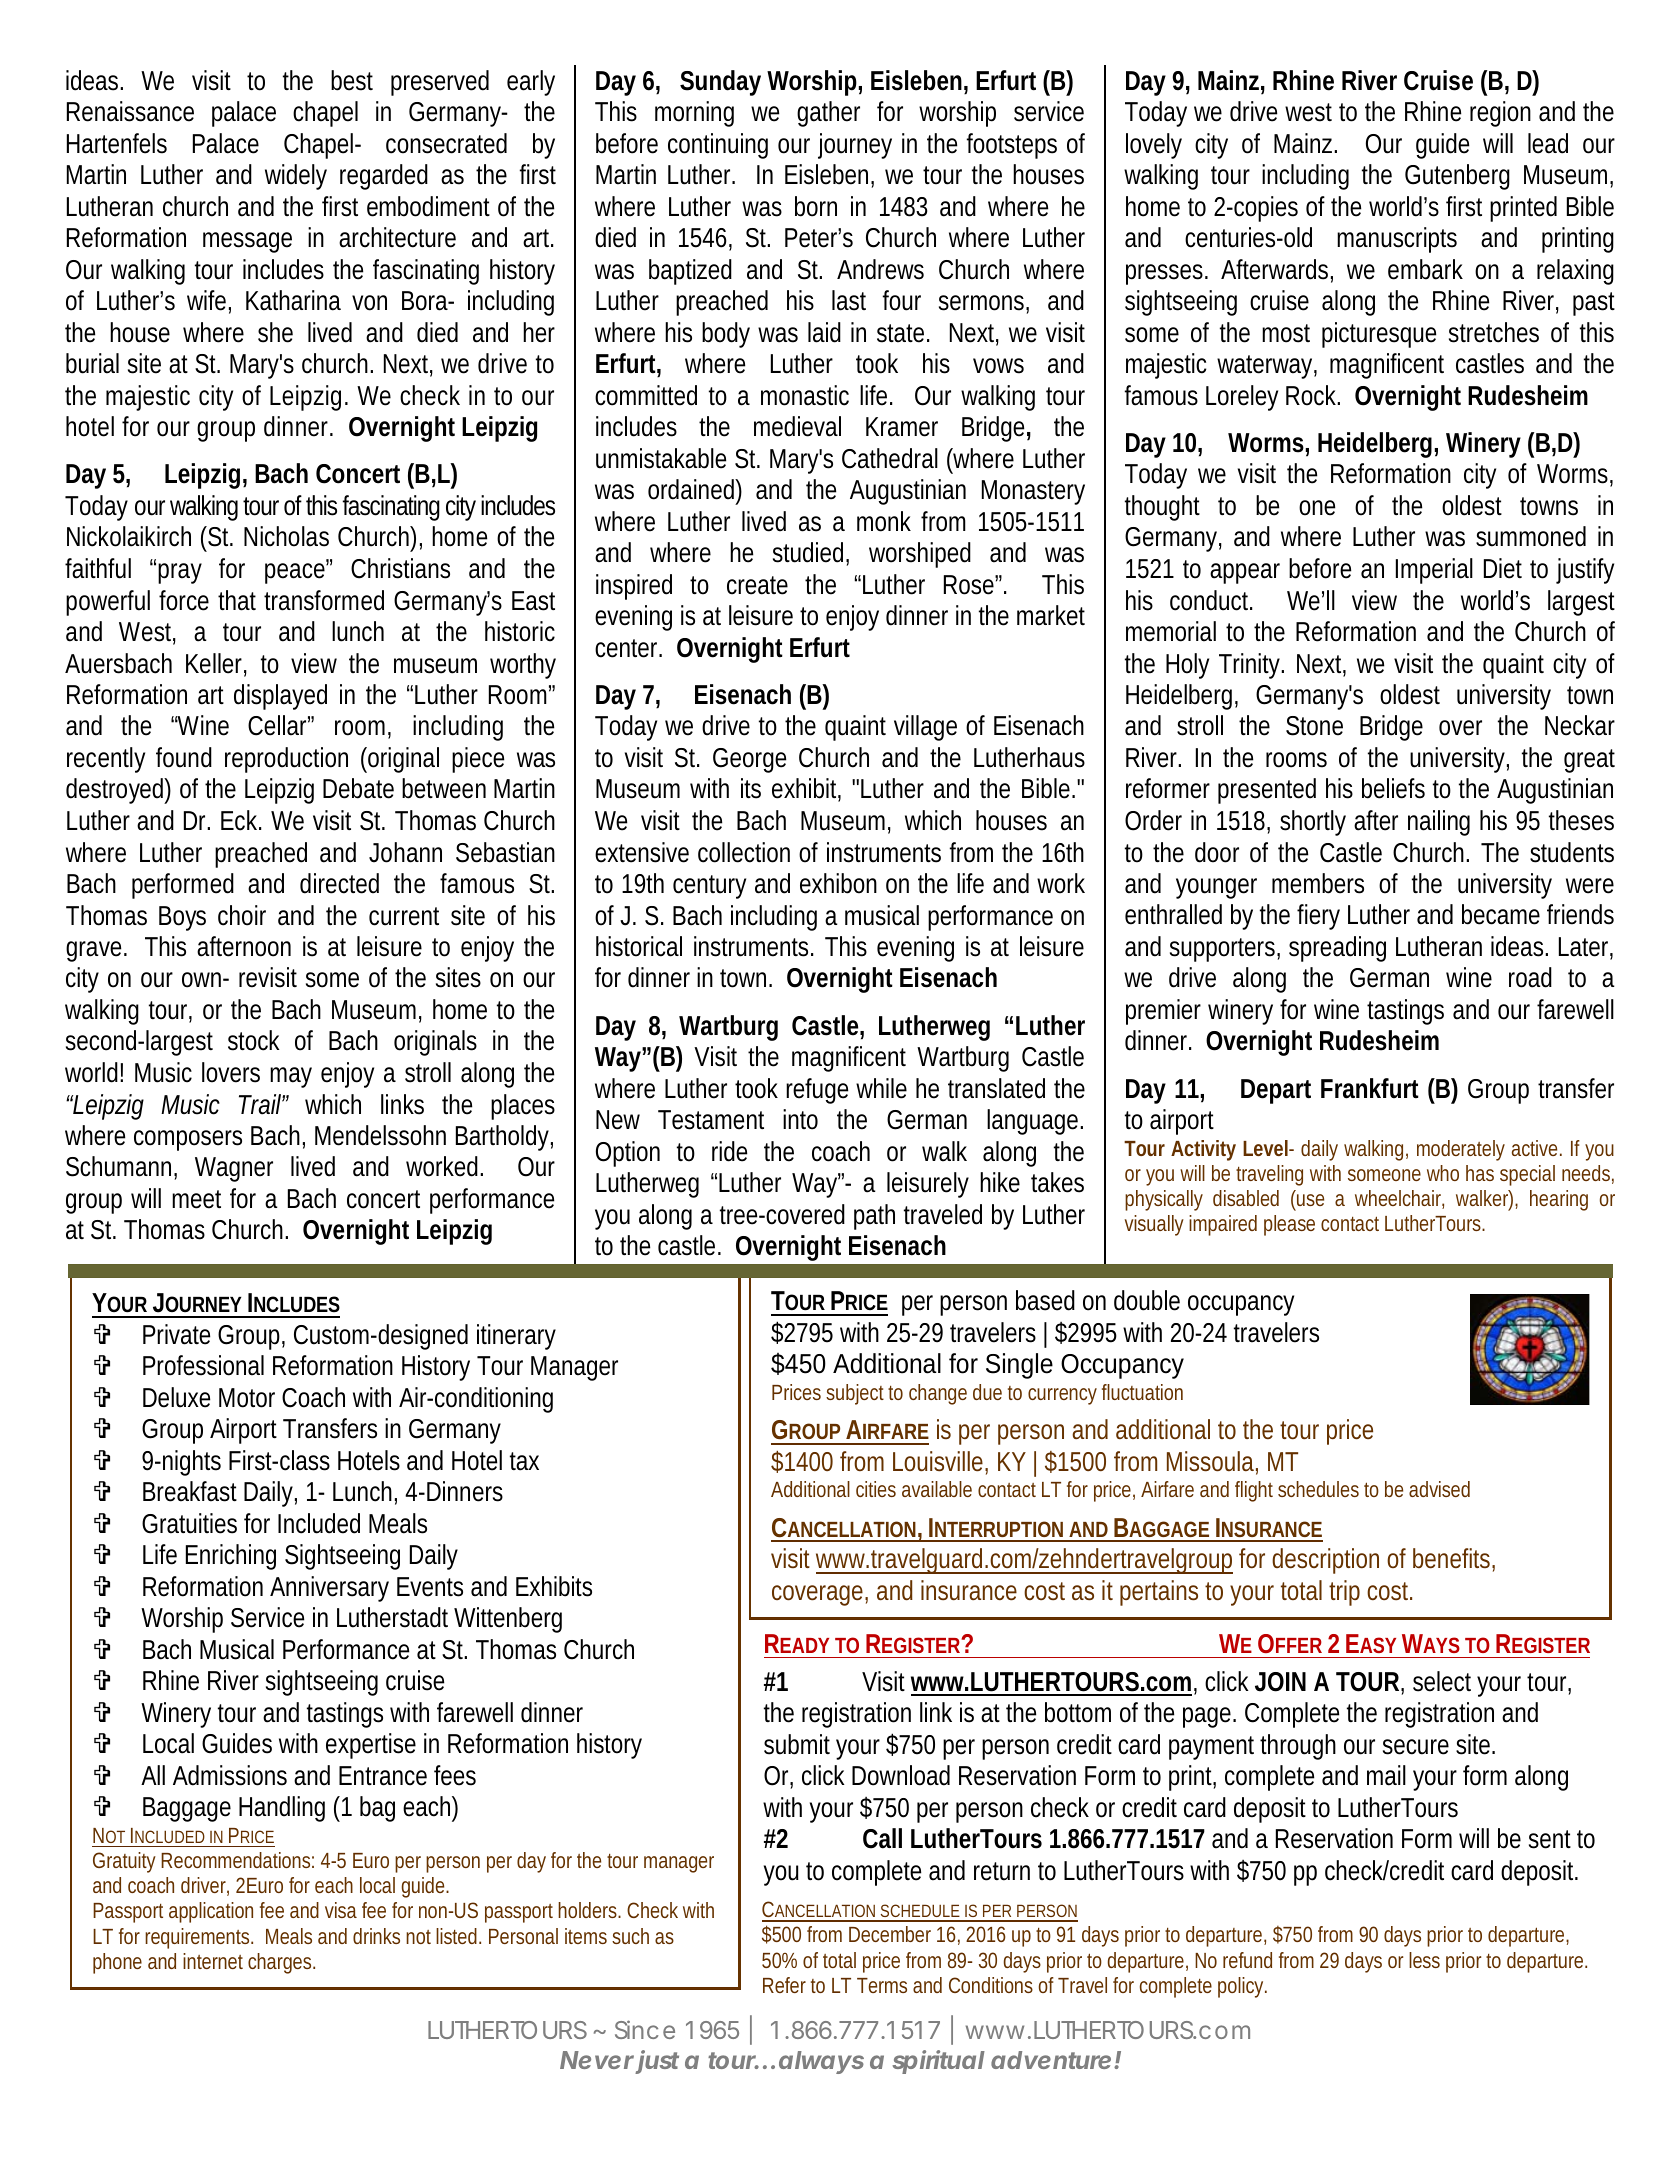 This screenshot has width=1680, height=2174. What do you see at coordinates (1370, 1088) in the screenshot?
I see `Frankfurt` at bounding box center [1370, 1088].
